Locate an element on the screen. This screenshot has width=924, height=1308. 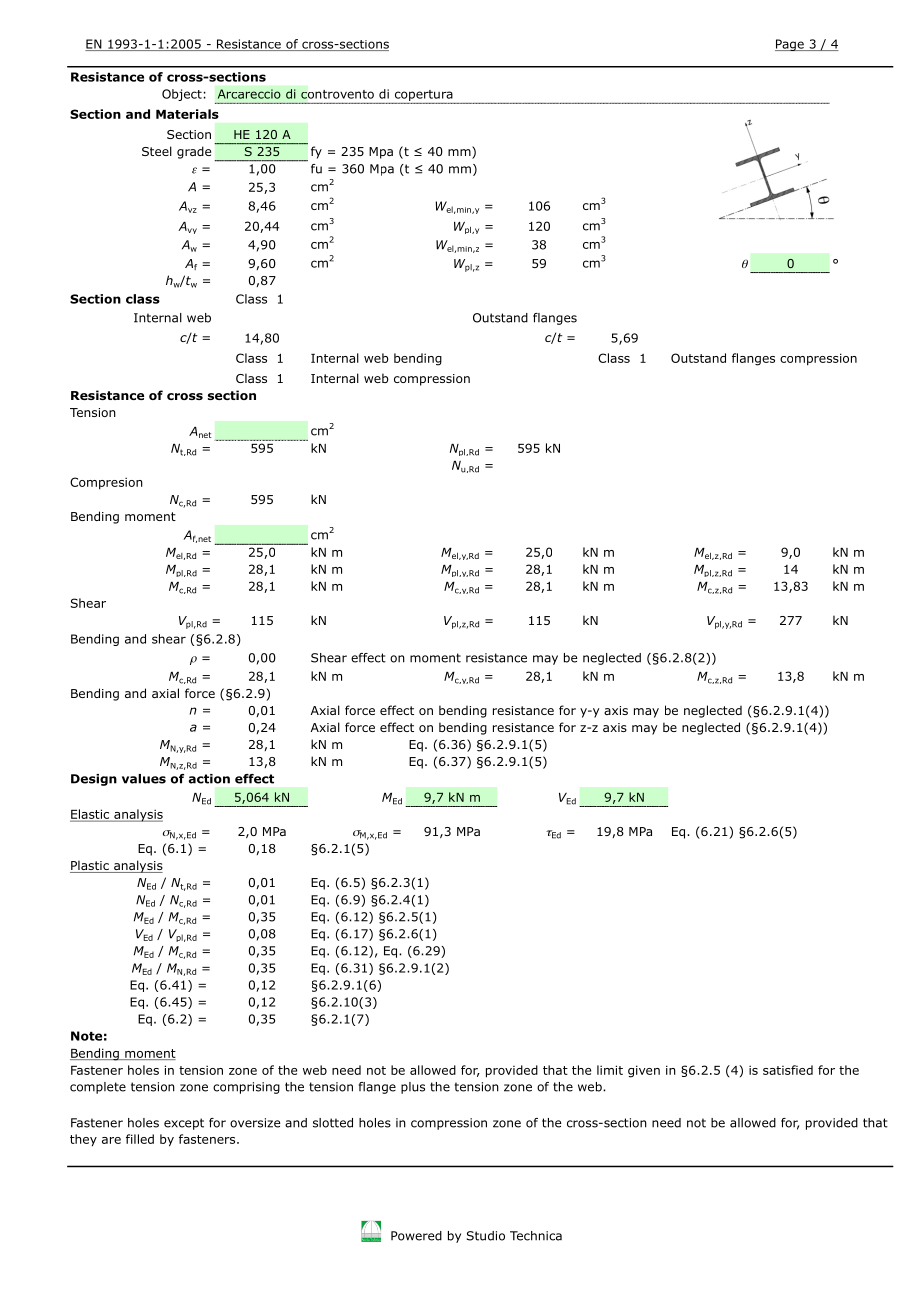
given is located at coordinates (644, 1071).
